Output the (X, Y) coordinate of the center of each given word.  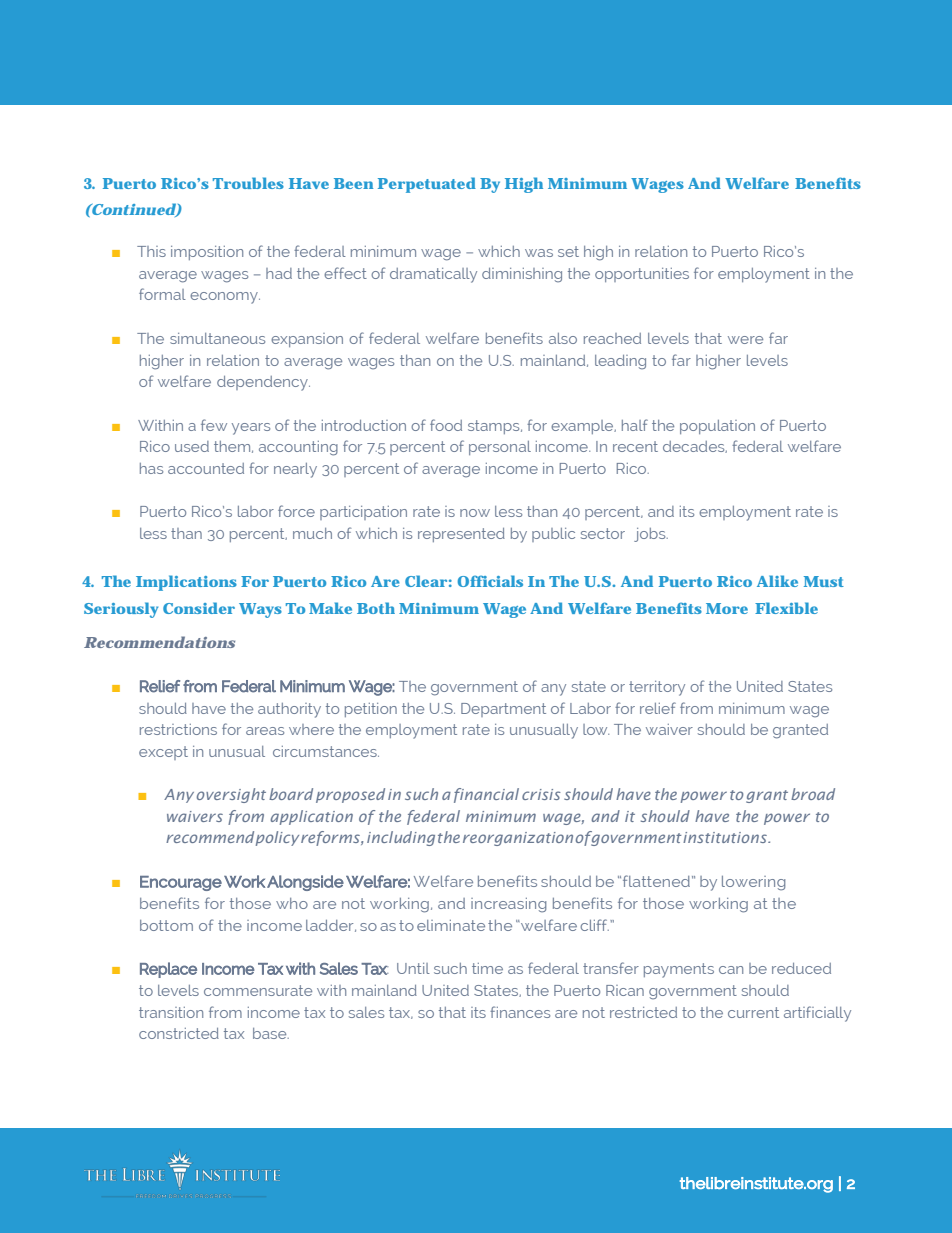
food (446, 425)
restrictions (178, 729)
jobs (651, 535)
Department (503, 710)
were (745, 340)
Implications (186, 583)
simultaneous (217, 338)
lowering (753, 883)
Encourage (181, 883)
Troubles (248, 183)
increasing (508, 905)
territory (657, 688)
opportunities (642, 275)
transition (171, 1012)
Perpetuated (427, 185)
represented (461, 535)
